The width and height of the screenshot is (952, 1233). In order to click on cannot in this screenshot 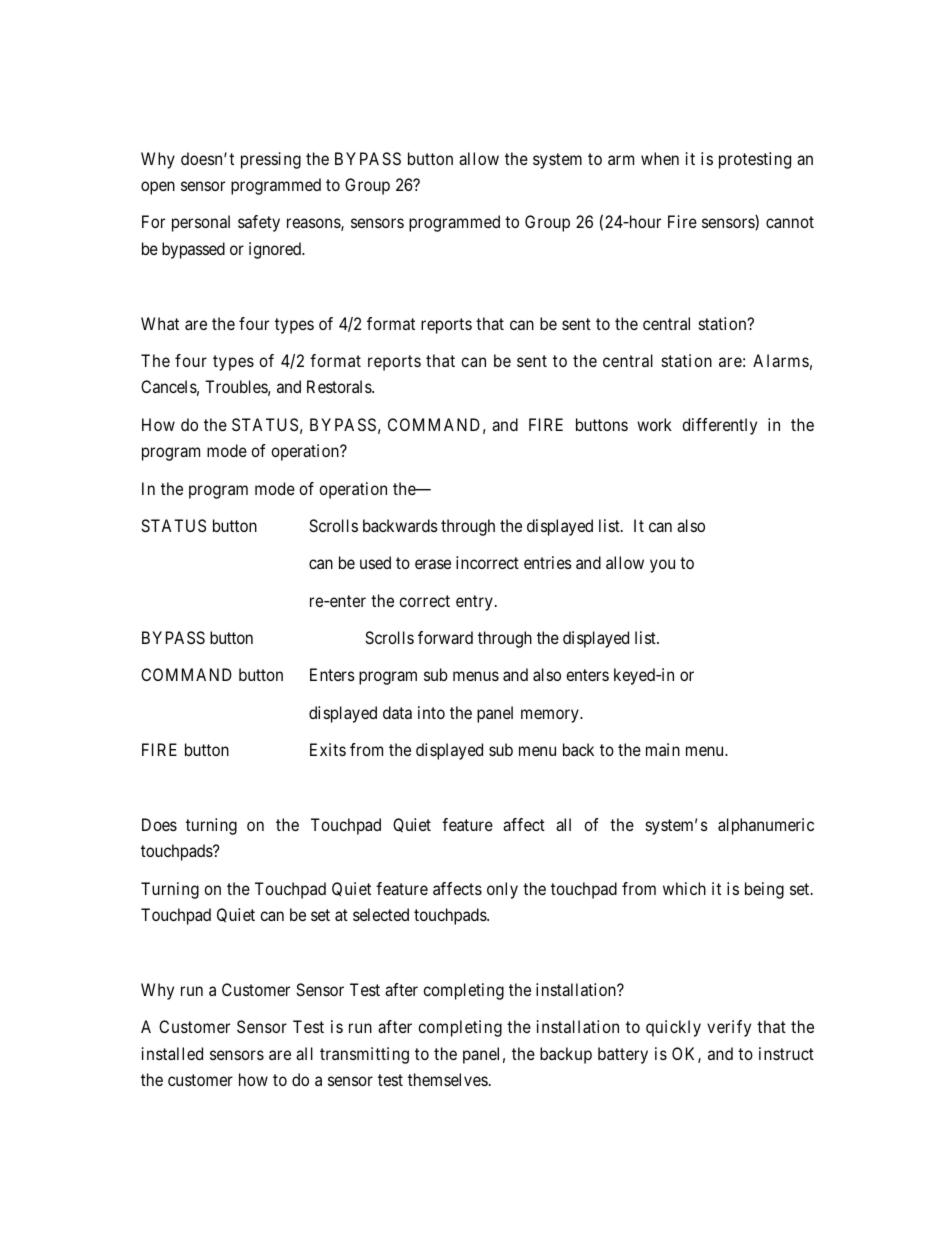, I will do `click(790, 222)`.
